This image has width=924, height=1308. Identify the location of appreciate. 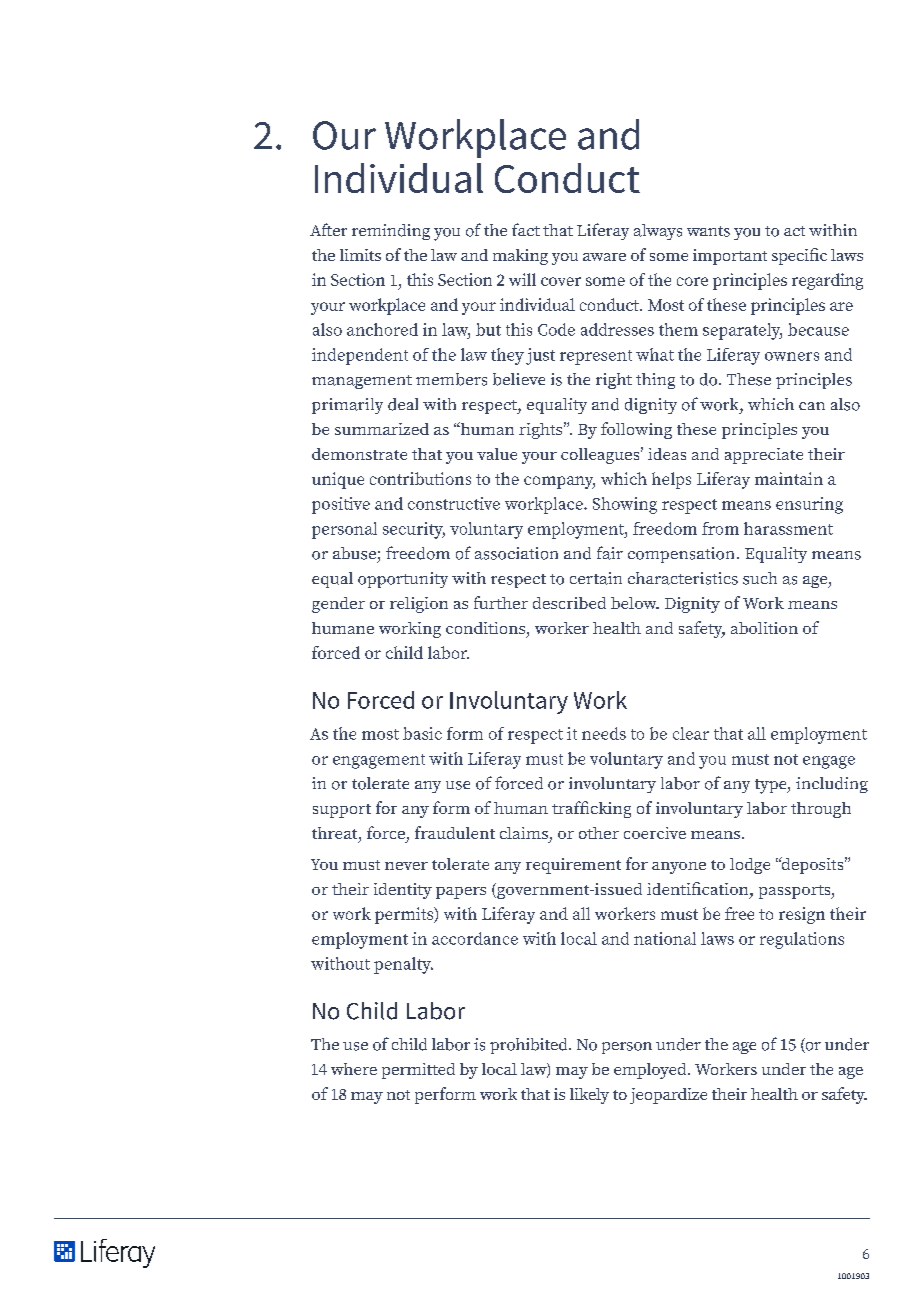
(764, 456).
